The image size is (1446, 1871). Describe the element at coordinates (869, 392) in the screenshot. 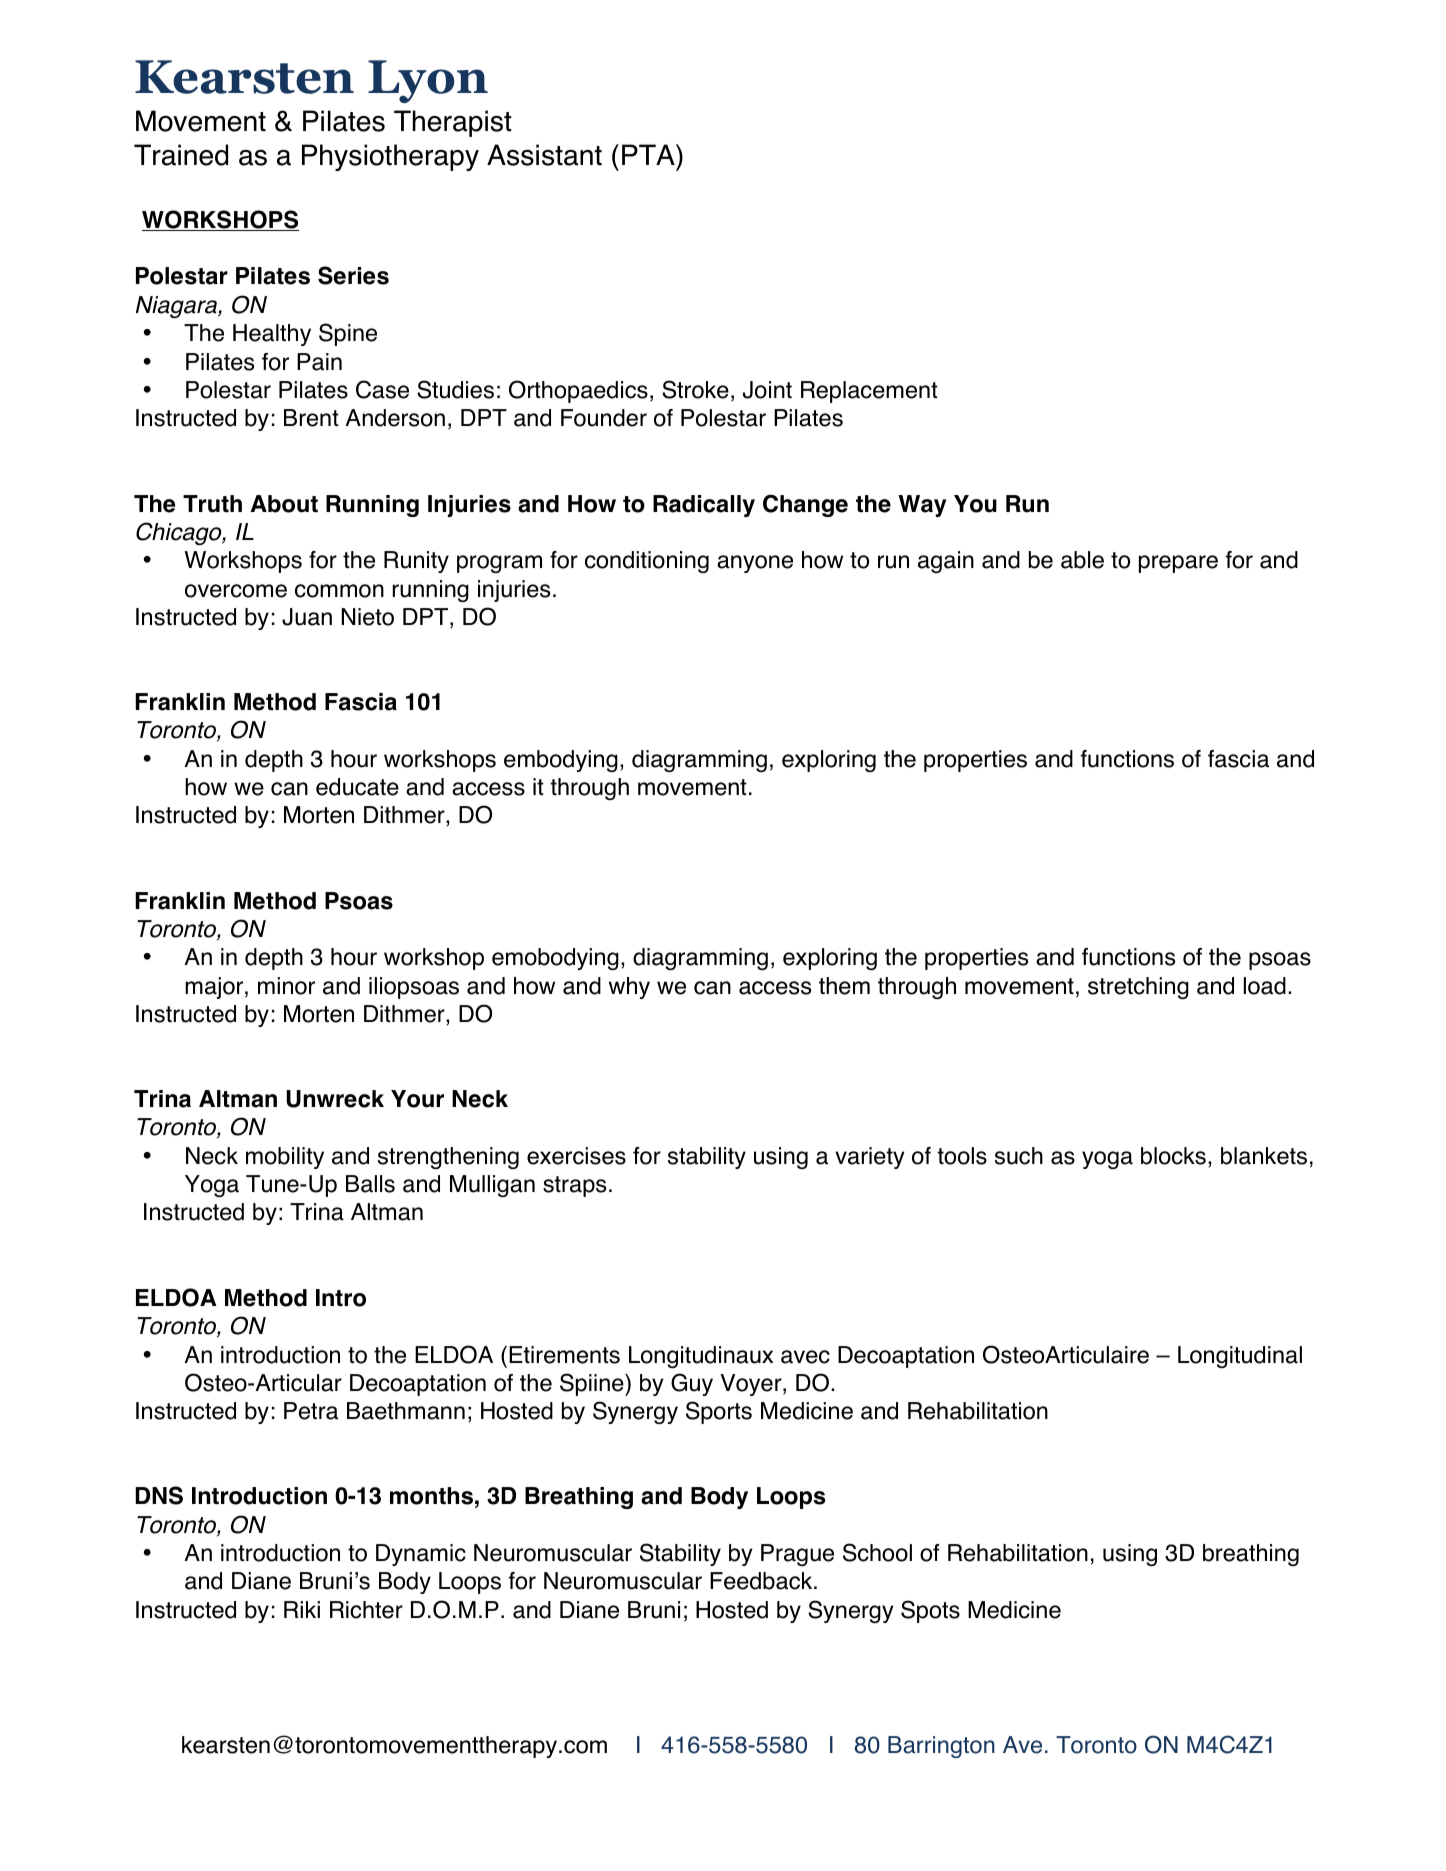

I see `Replacement` at that location.
